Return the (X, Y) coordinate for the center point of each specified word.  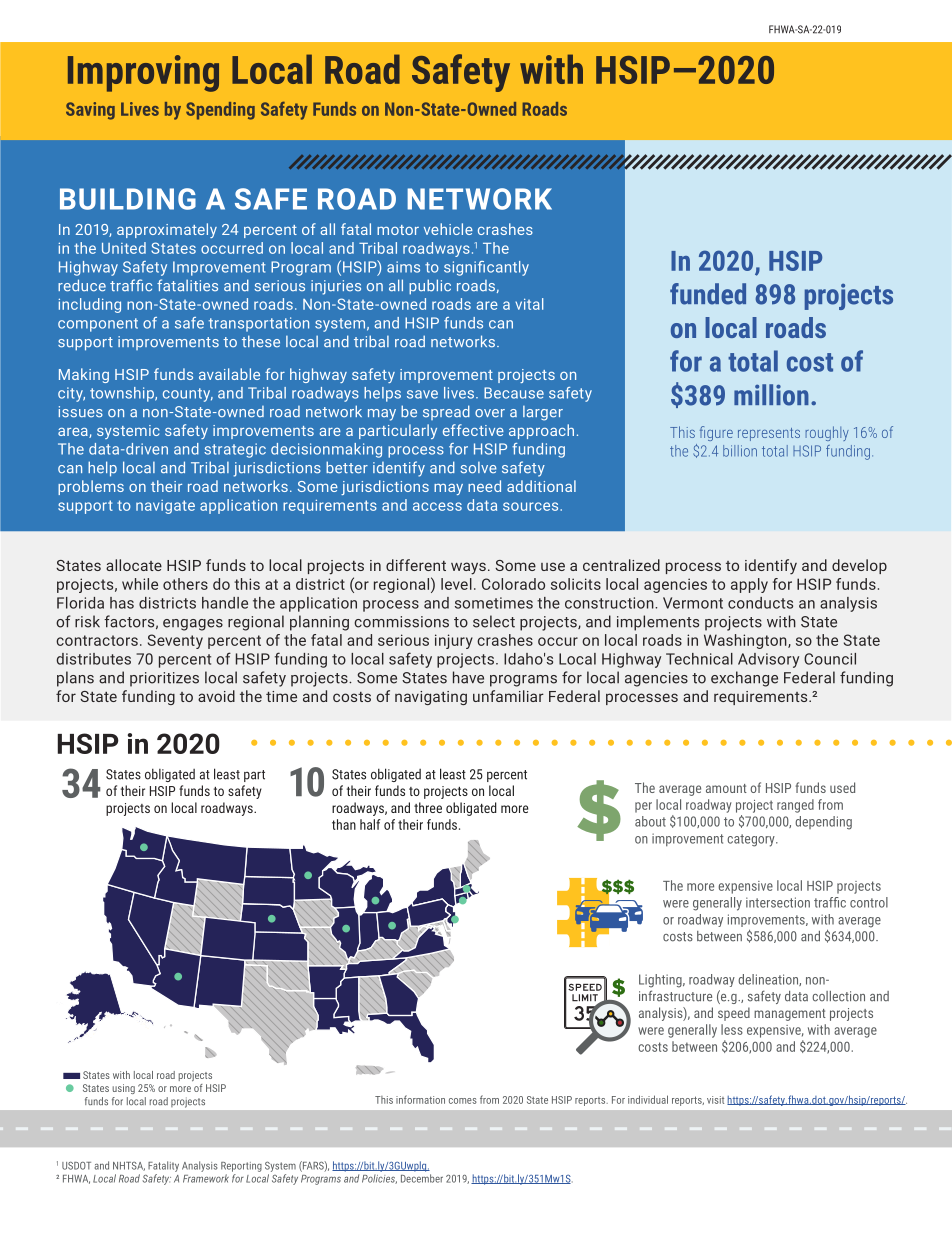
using (123, 1089)
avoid (216, 696)
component (98, 325)
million (771, 395)
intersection (778, 902)
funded (708, 294)
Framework (206, 1178)
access (437, 506)
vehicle (448, 229)
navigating (431, 698)
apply (749, 585)
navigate (165, 507)
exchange (744, 679)
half (370, 824)
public (430, 287)
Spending (220, 111)
